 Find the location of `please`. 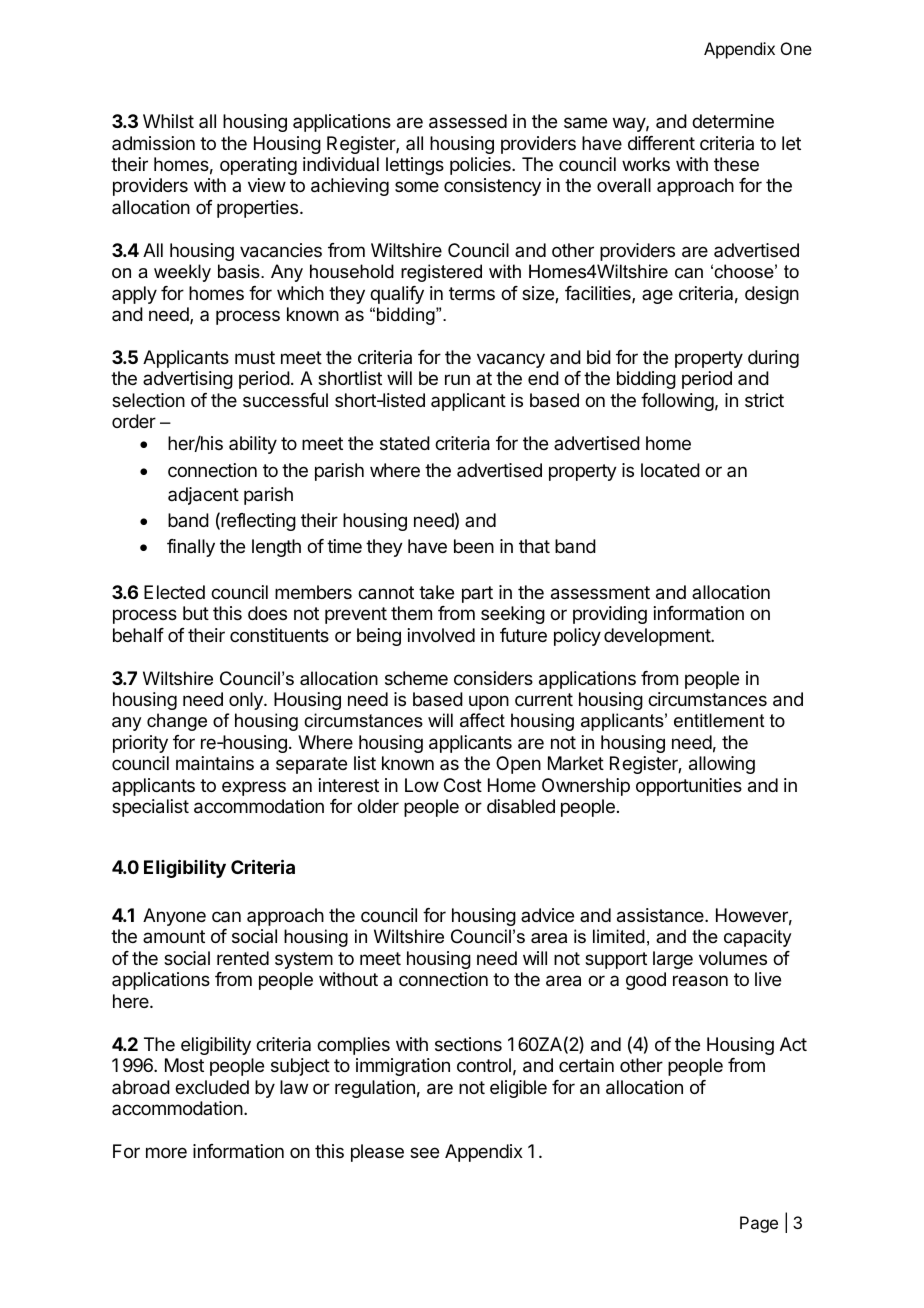

please is located at coordinates (377, 1153).
